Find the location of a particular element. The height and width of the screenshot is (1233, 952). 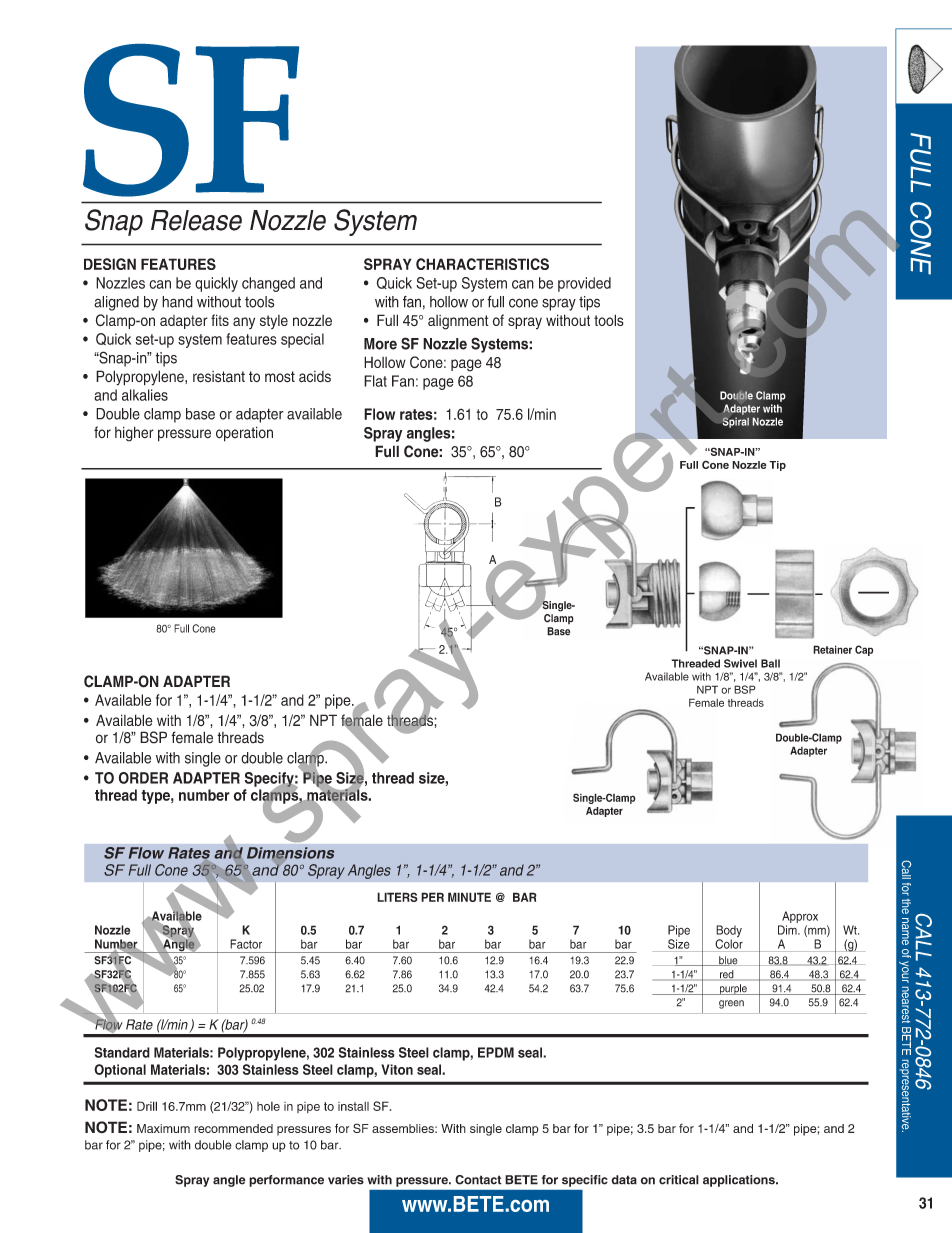

provided is located at coordinates (584, 284).
